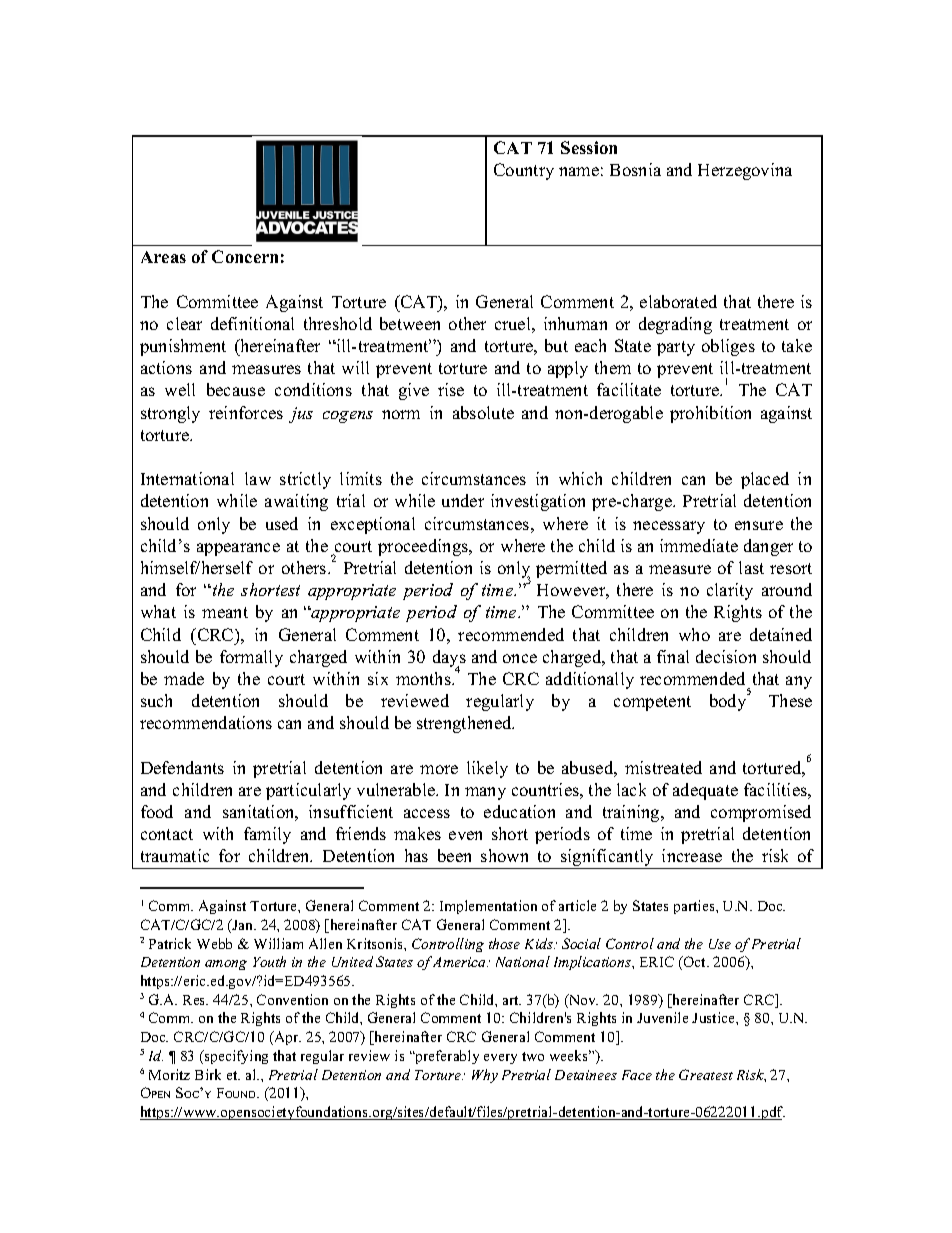 Image resolution: width=952 pixels, height=1233 pixels. I want to click on body, so click(729, 702).
